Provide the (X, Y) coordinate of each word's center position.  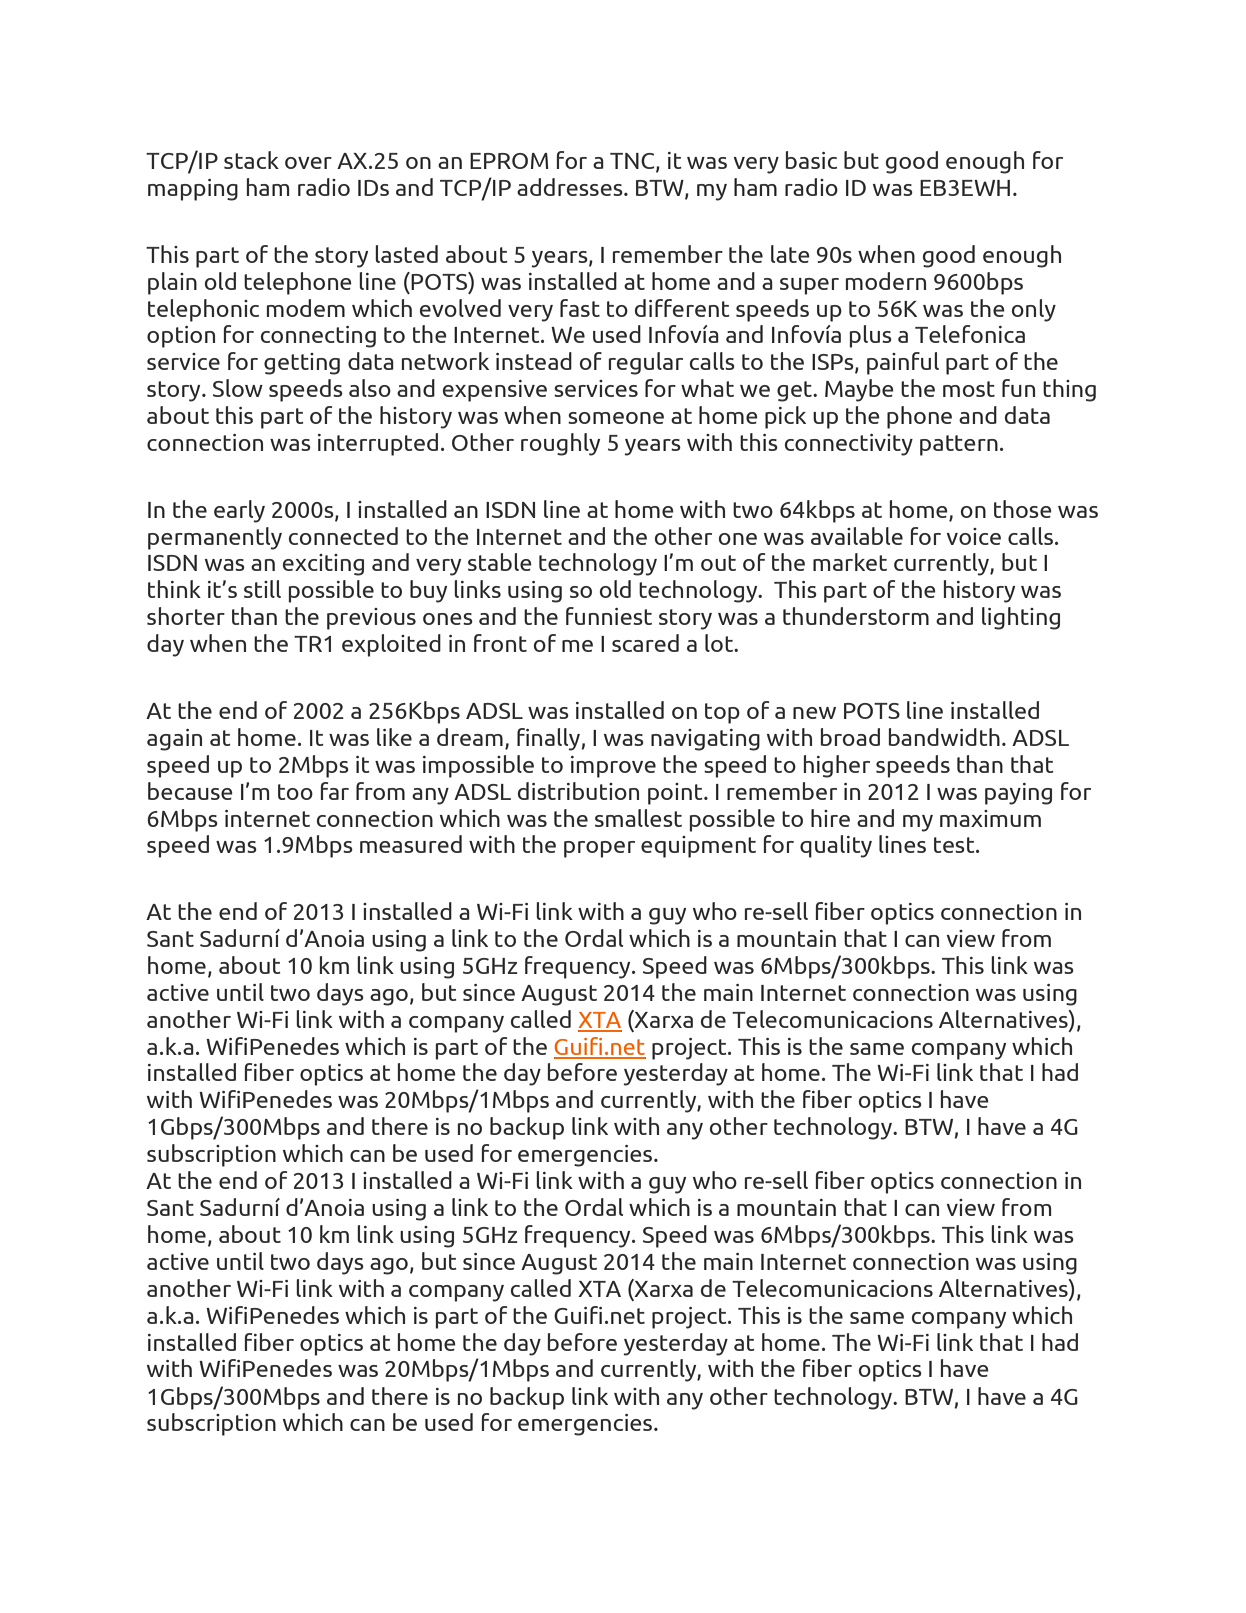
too (295, 792)
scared (645, 643)
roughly (560, 444)
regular (646, 363)
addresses (571, 187)
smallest (638, 818)
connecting (318, 337)
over (308, 163)
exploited (391, 645)
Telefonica (970, 334)
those (1023, 509)
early (239, 511)
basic (811, 160)
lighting (1021, 618)
